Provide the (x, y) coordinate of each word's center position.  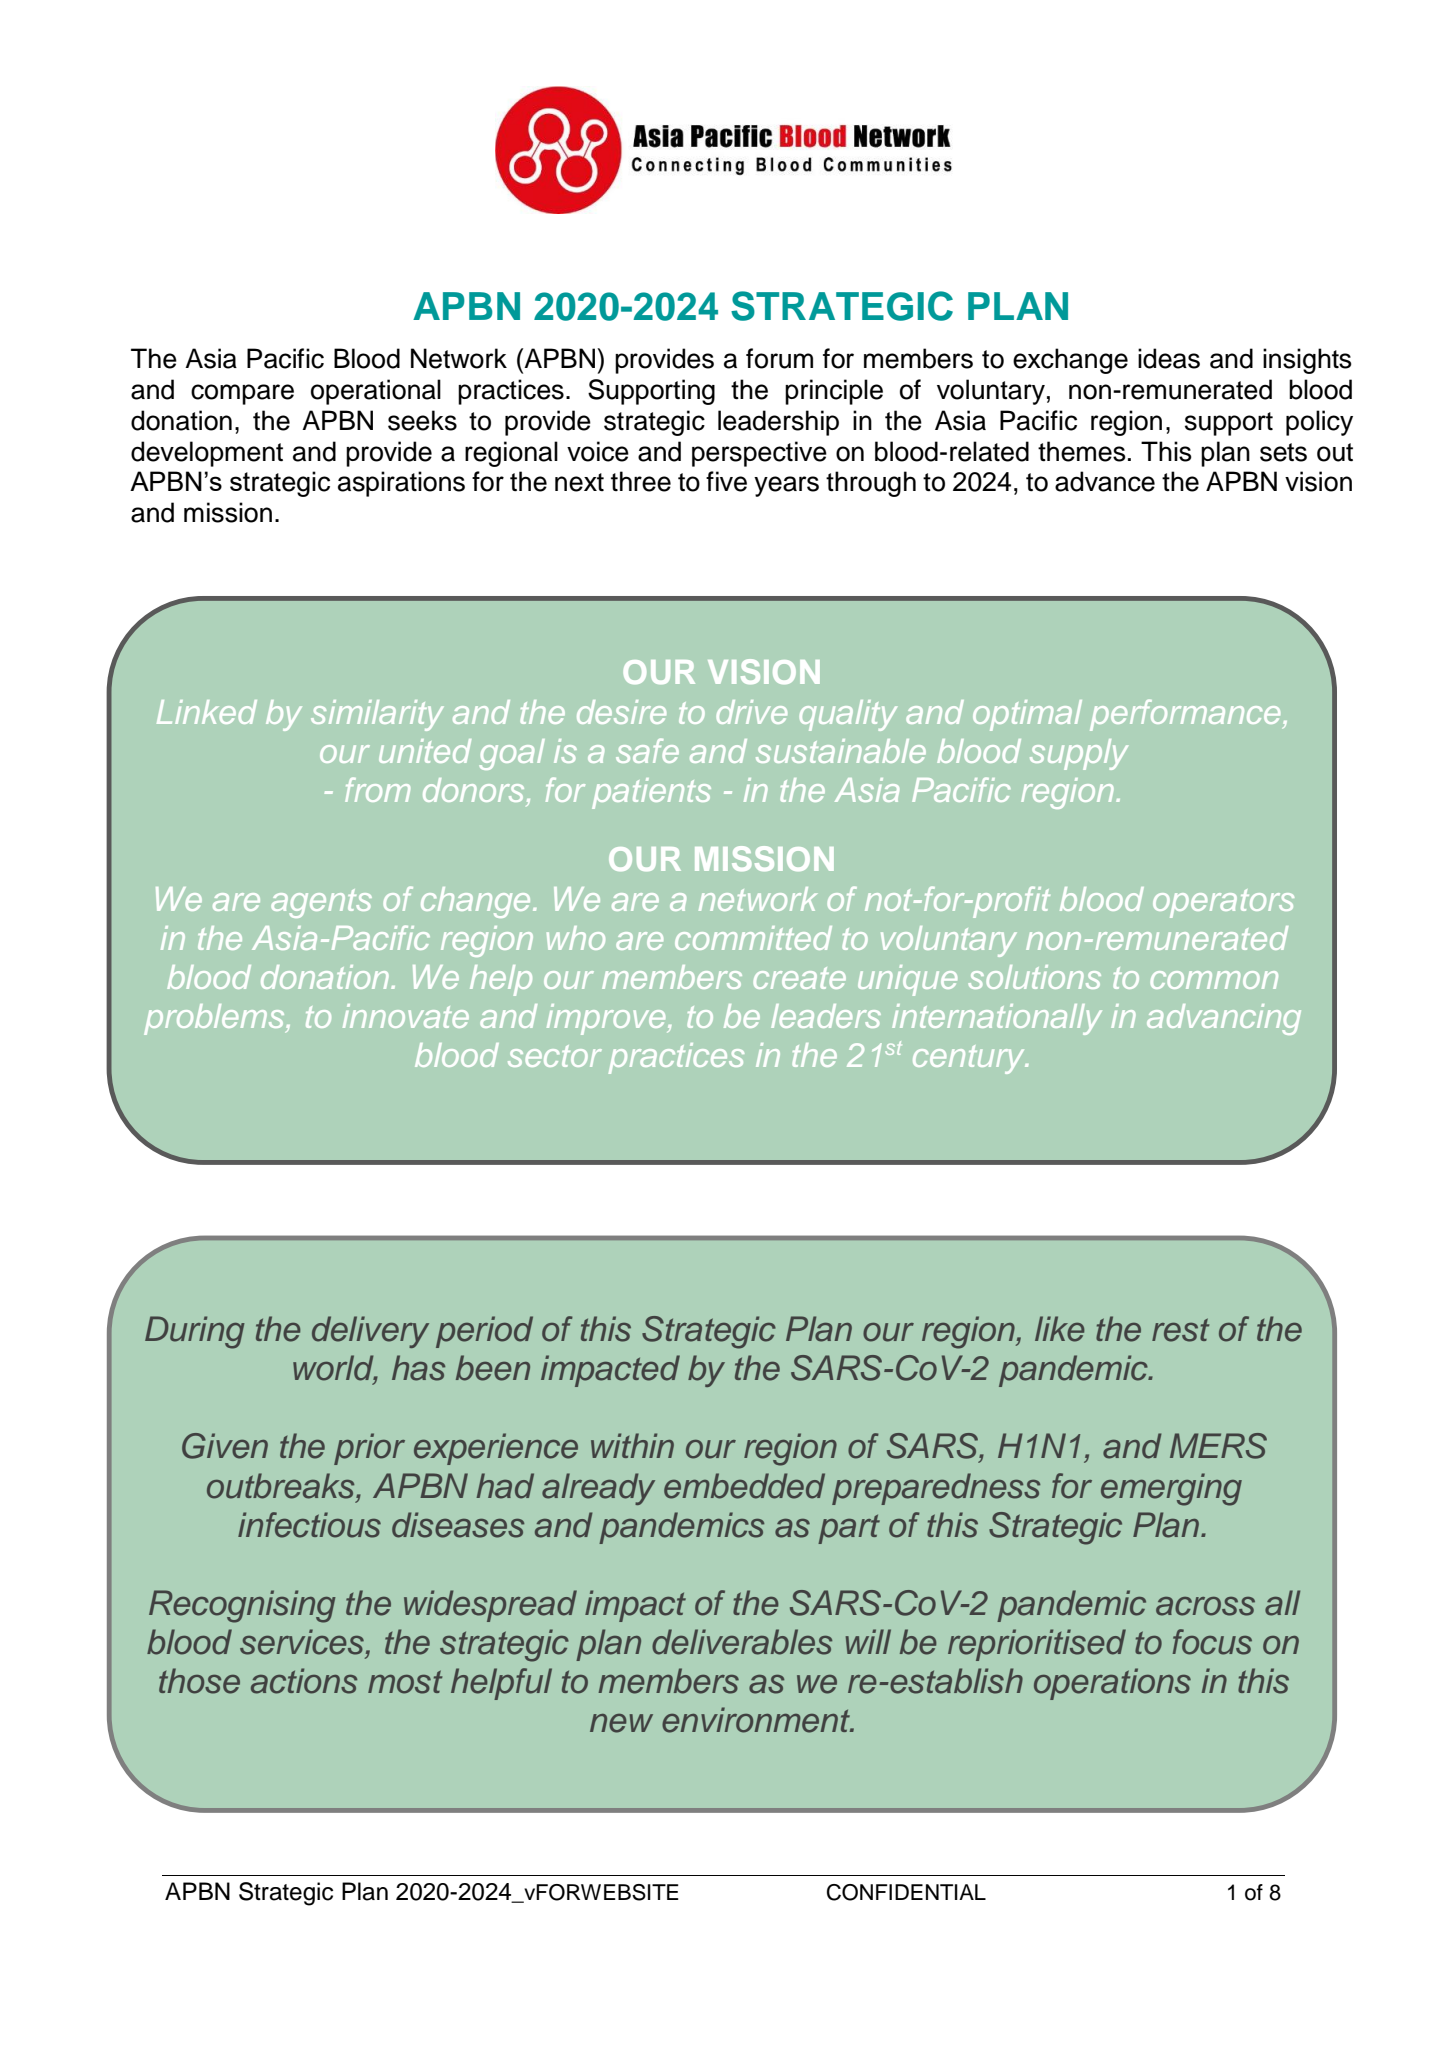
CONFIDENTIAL (906, 1892)
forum (779, 358)
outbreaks (282, 1486)
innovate (406, 1016)
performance (1185, 715)
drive (751, 712)
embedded (744, 1486)
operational (376, 392)
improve (607, 1019)
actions (304, 1681)
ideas (1169, 358)
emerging (1171, 1489)
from (377, 789)
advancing (1224, 1019)
